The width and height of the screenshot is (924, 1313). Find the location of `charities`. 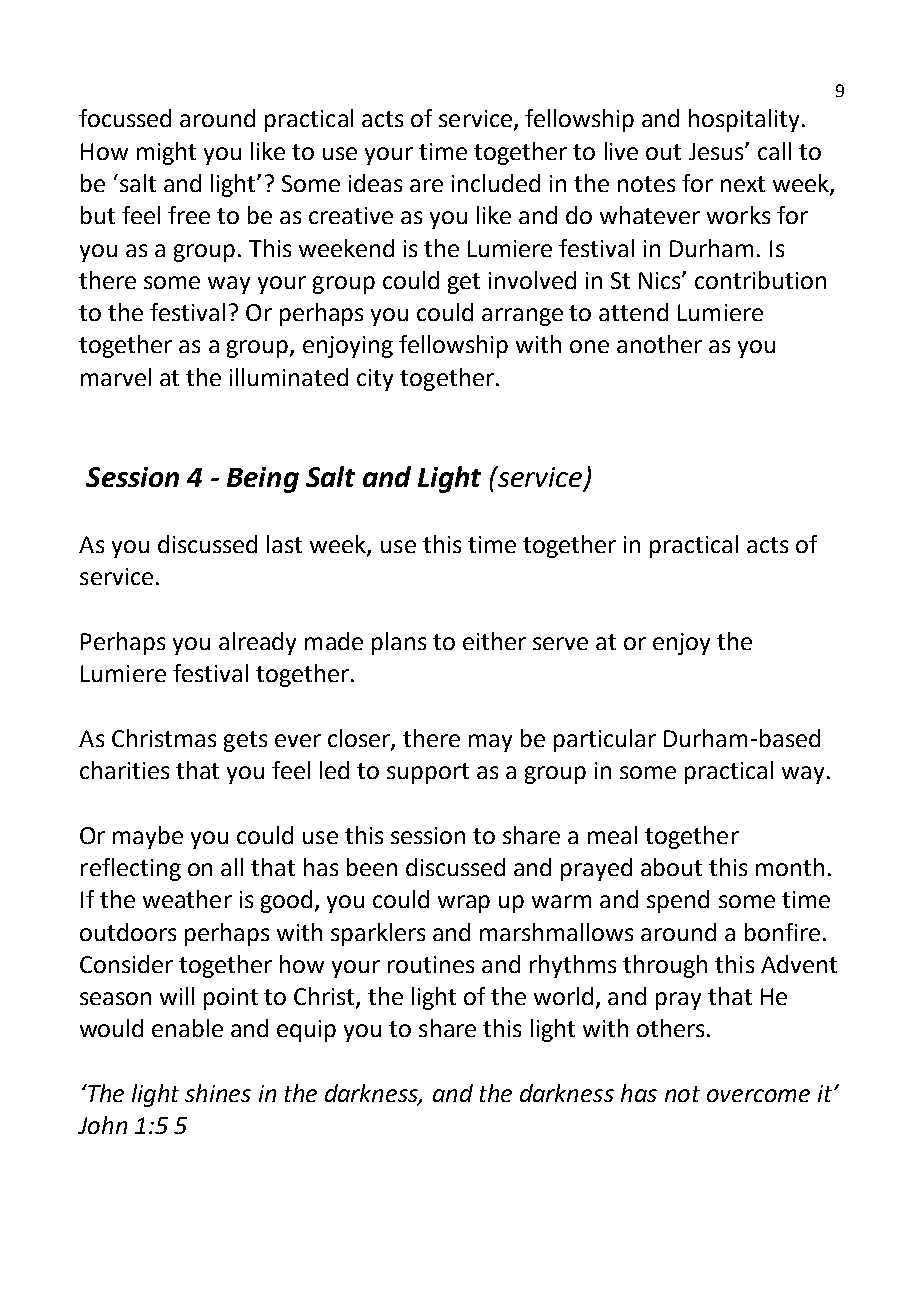

charities is located at coordinates (124, 770).
